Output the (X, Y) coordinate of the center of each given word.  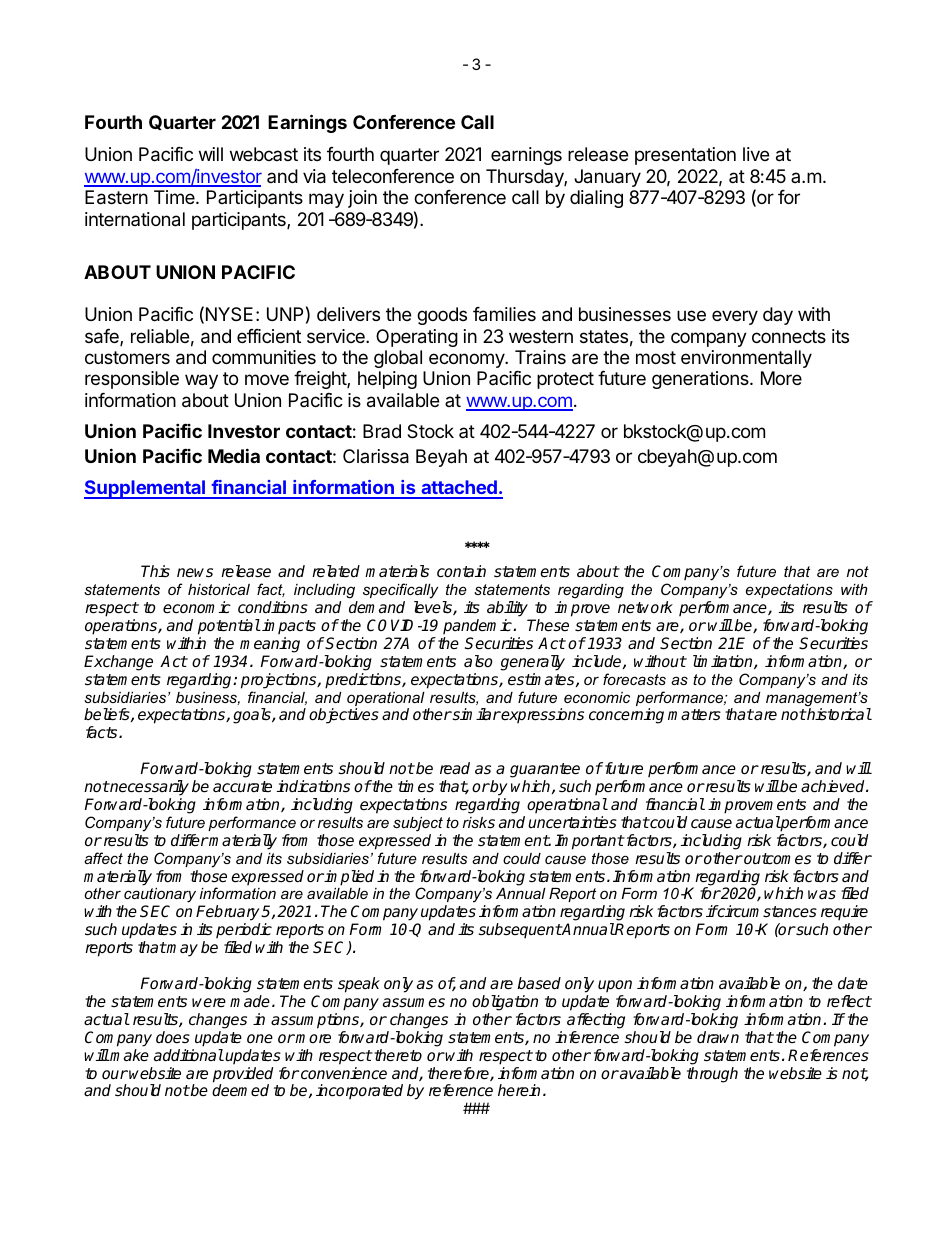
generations (701, 380)
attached (459, 489)
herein (519, 1090)
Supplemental (146, 489)
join (362, 199)
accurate (242, 787)
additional (189, 1055)
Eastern (116, 197)
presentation (685, 156)
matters (694, 715)
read (455, 768)
